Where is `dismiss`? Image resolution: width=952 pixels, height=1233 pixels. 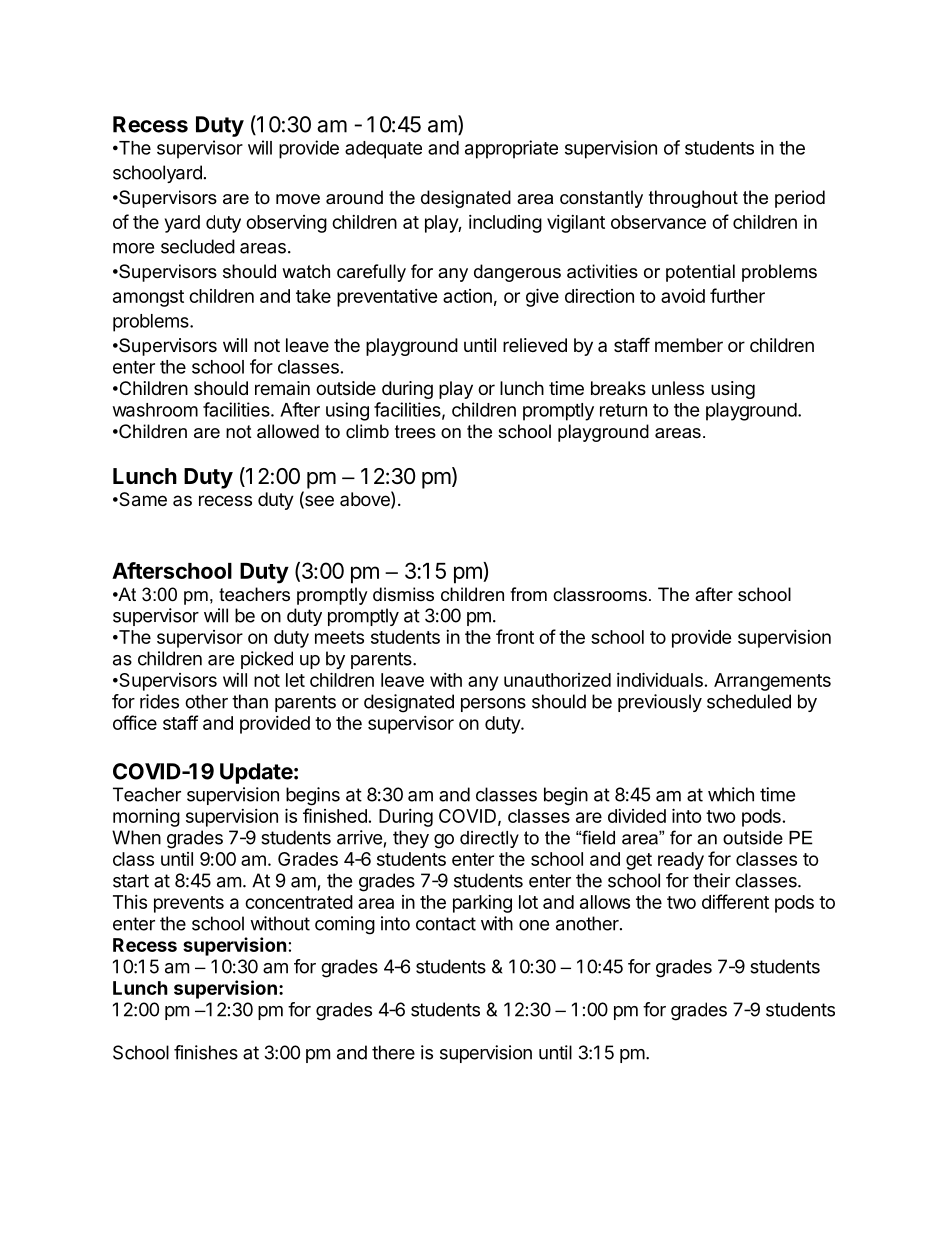 dismiss is located at coordinates (403, 594).
